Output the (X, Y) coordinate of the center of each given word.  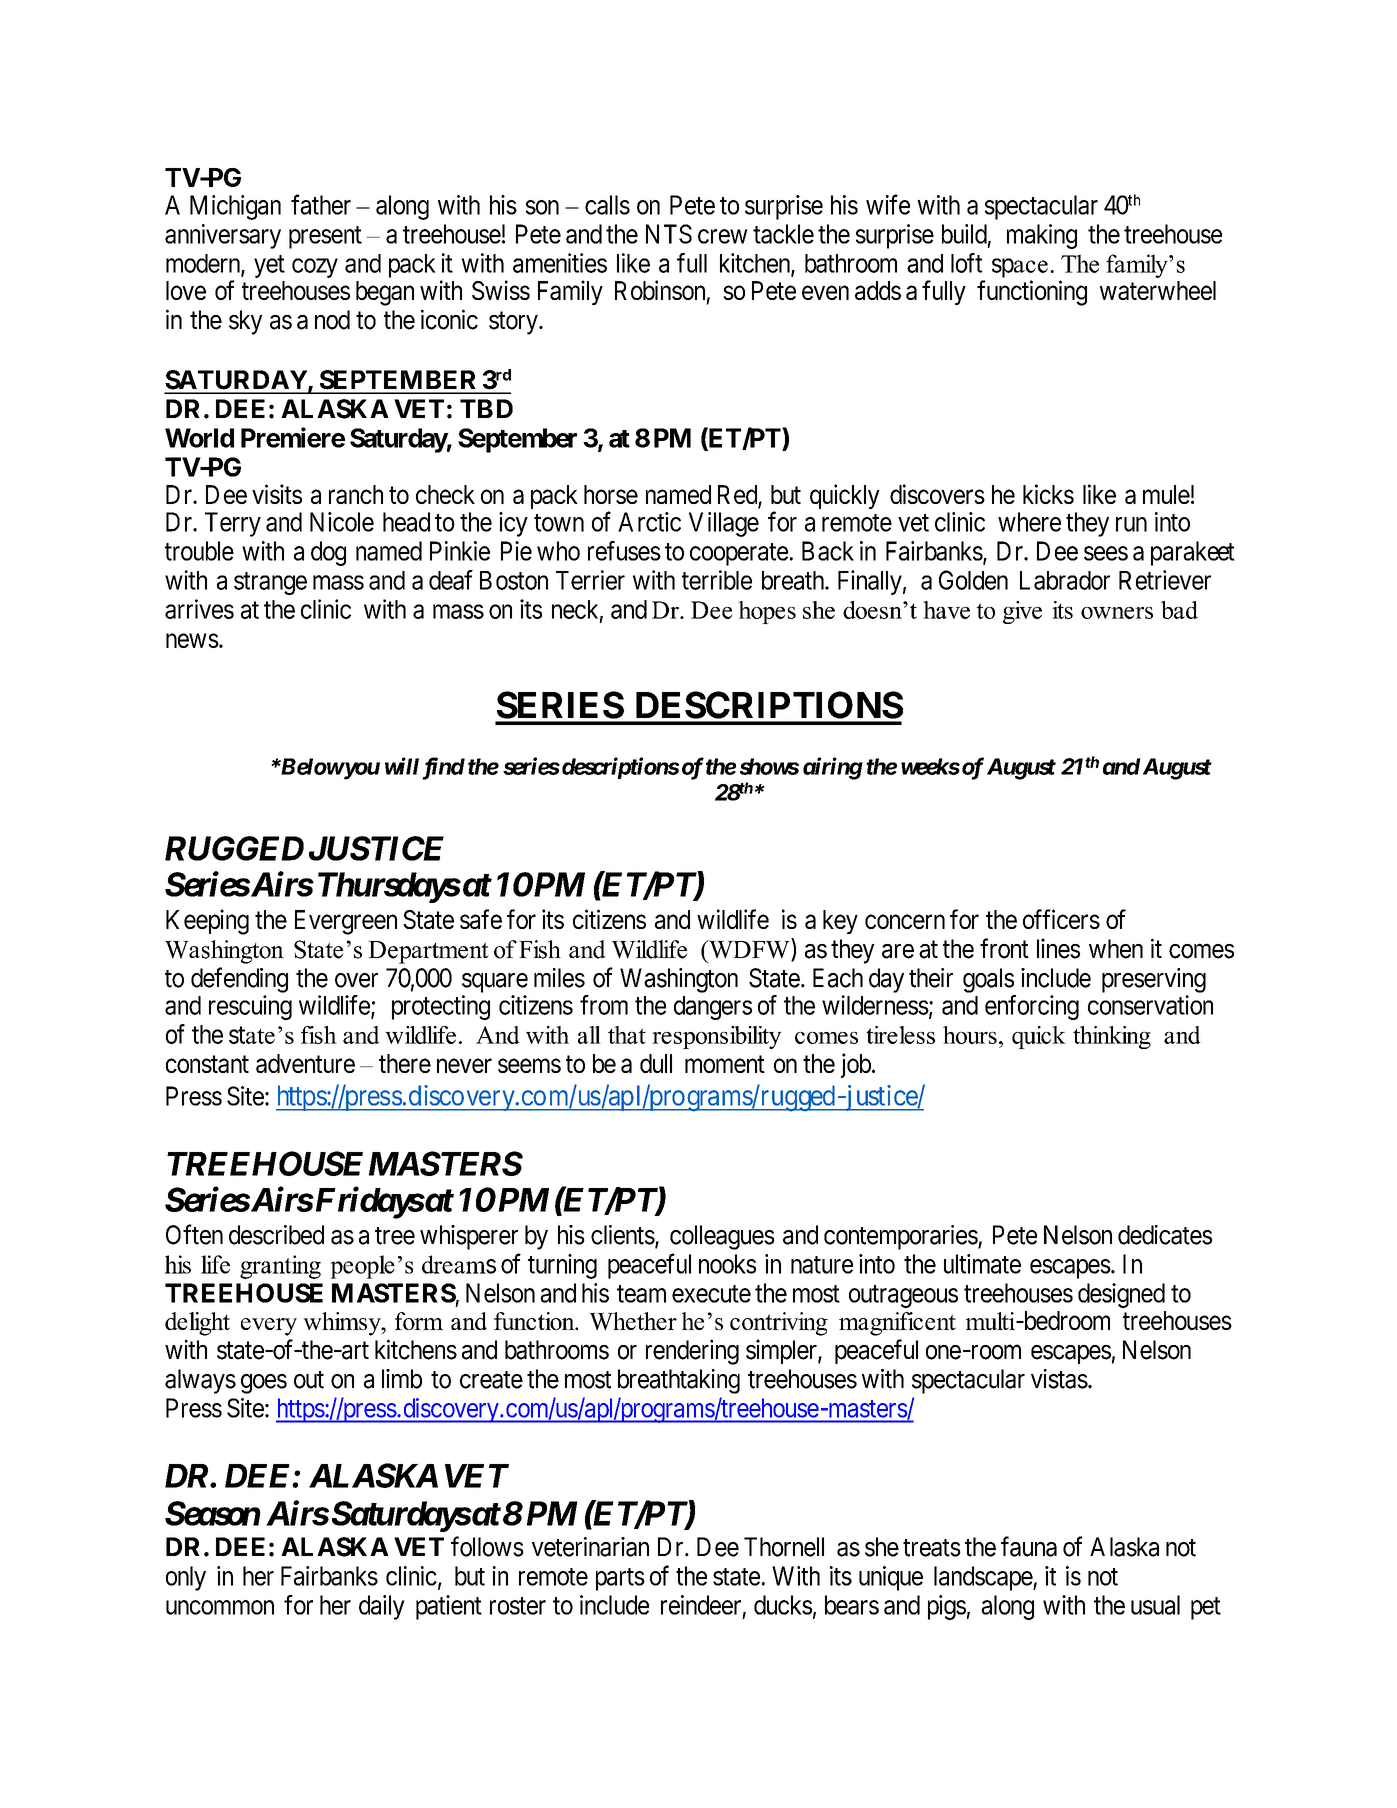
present (325, 237)
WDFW (749, 949)
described (276, 1235)
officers (1061, 919)
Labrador (1065, 580)
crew (723, 236)
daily (382, 1607)
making (1042, 236)
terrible (717, 580)
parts (620, 1579)
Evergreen (346, 922)
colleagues (722, 1237)
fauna (1029, 1546)
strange (270, 583)
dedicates (1165, 1235)
